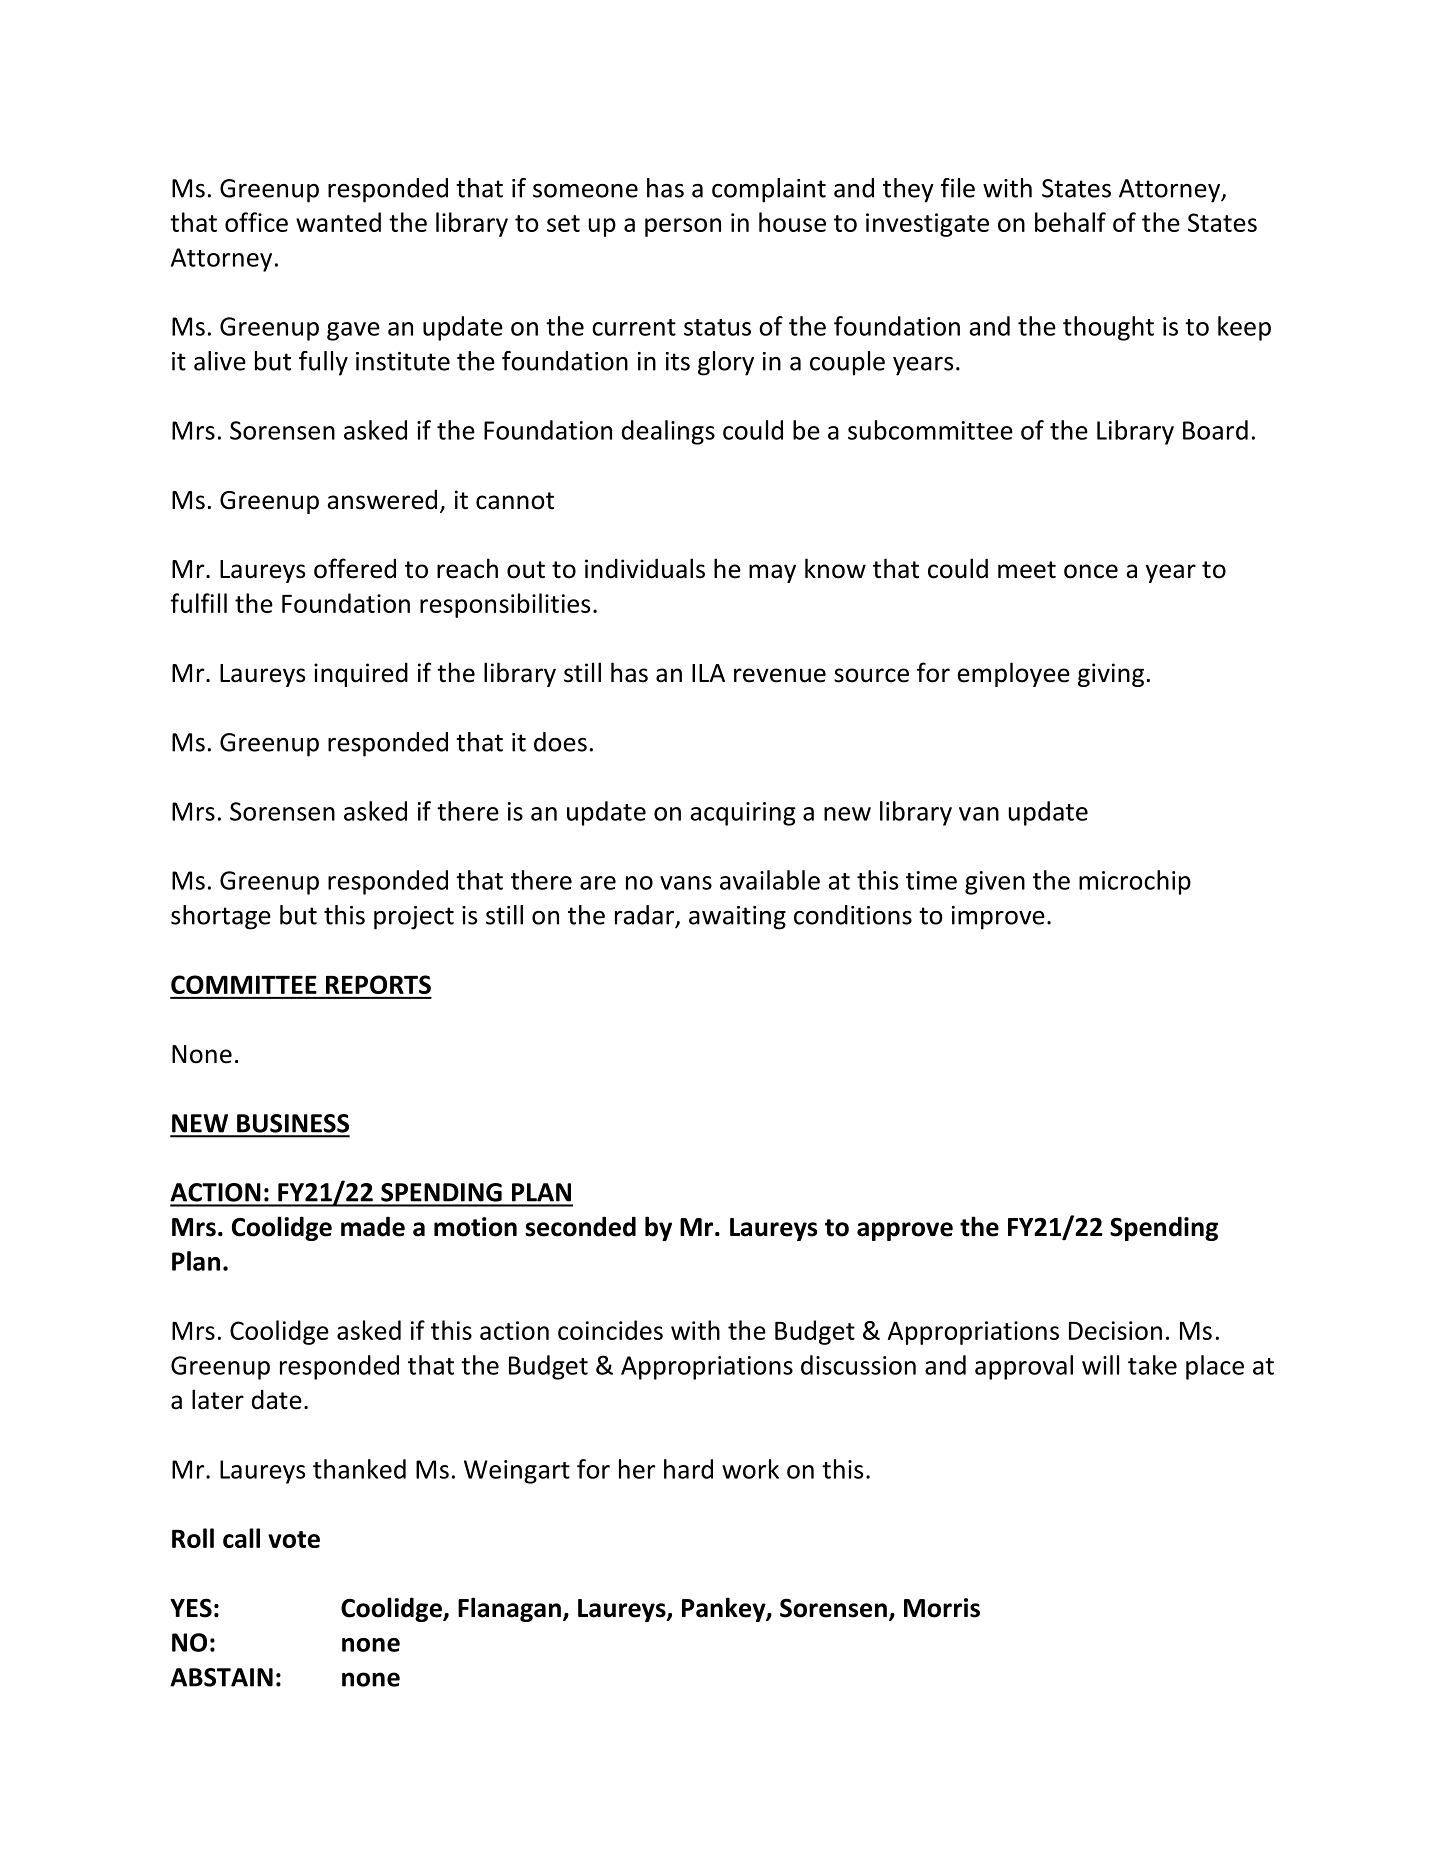 The width and height of the document is (1447, 1872). I want to click on awaiting, so click(737, 918).
